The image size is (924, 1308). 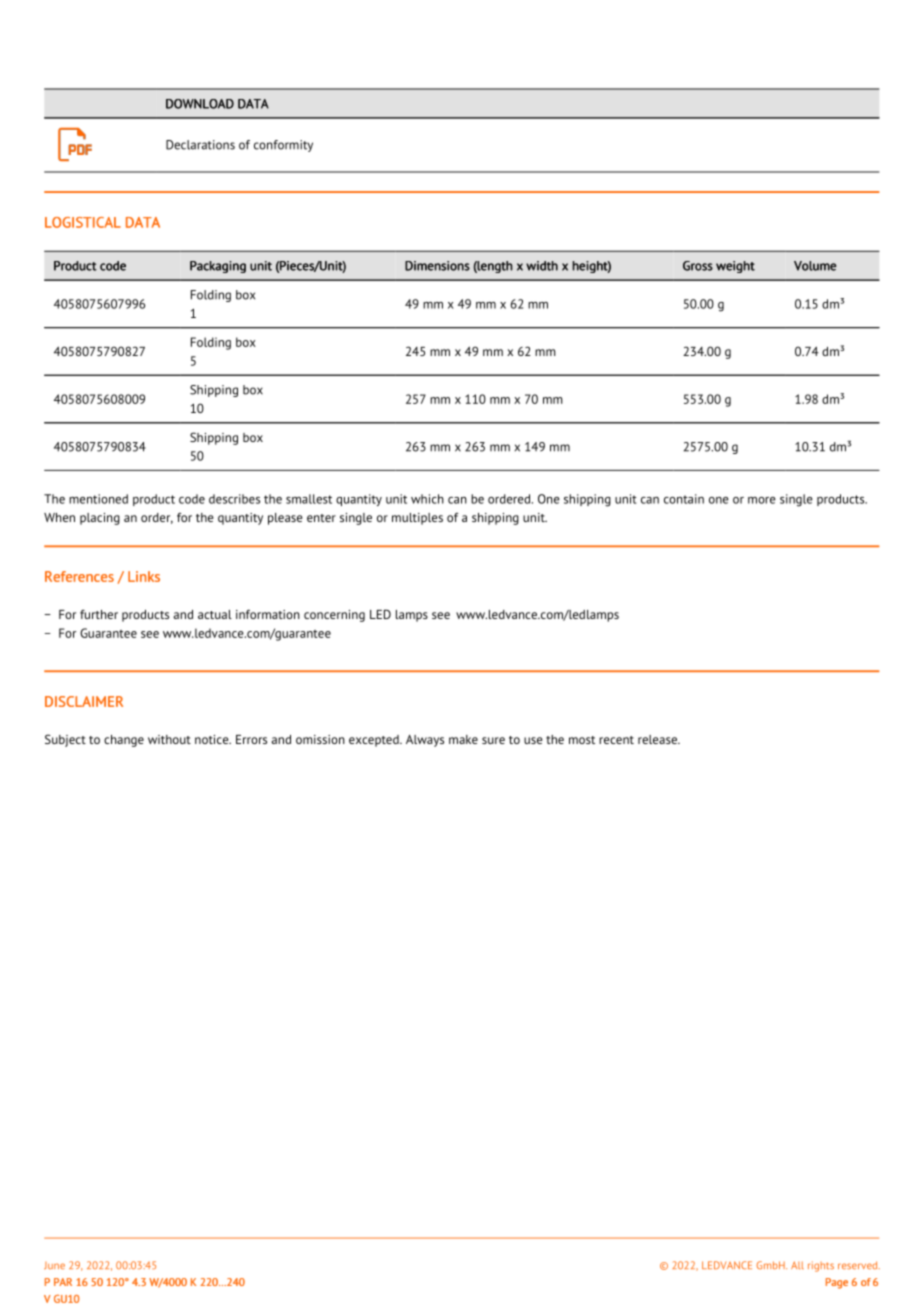 What do you see at coordinates (658, 739) in the screenshot?
I see `release` at bounding box center [658, 739].
